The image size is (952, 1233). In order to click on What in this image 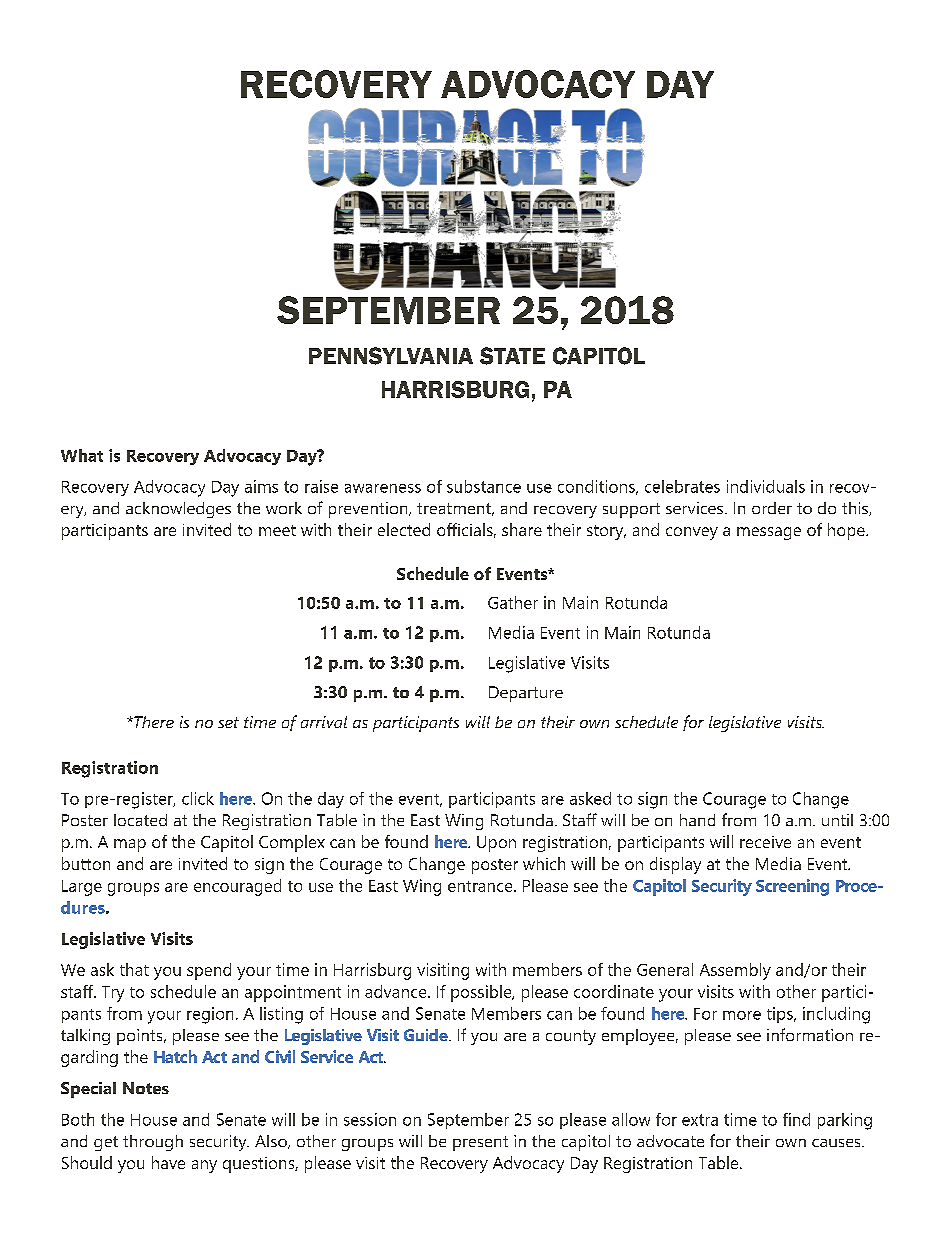, I will do `click(82, 455)`.
